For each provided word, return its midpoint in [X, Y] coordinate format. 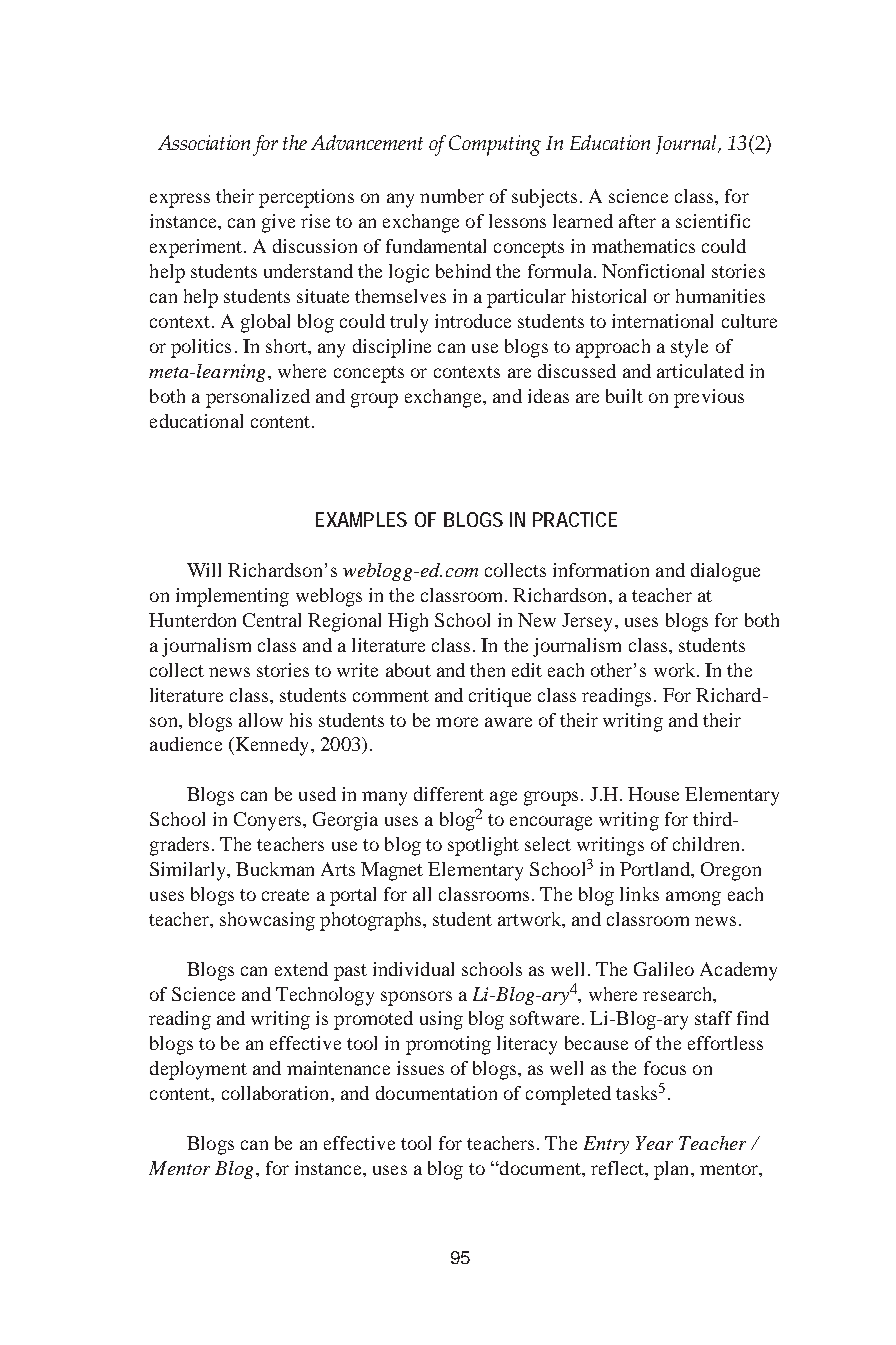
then [487, 670]
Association [204, 142]
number [452, 196]
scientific [713, 221]
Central [272, 620]
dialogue [725, 572]
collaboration [277, 1093]
